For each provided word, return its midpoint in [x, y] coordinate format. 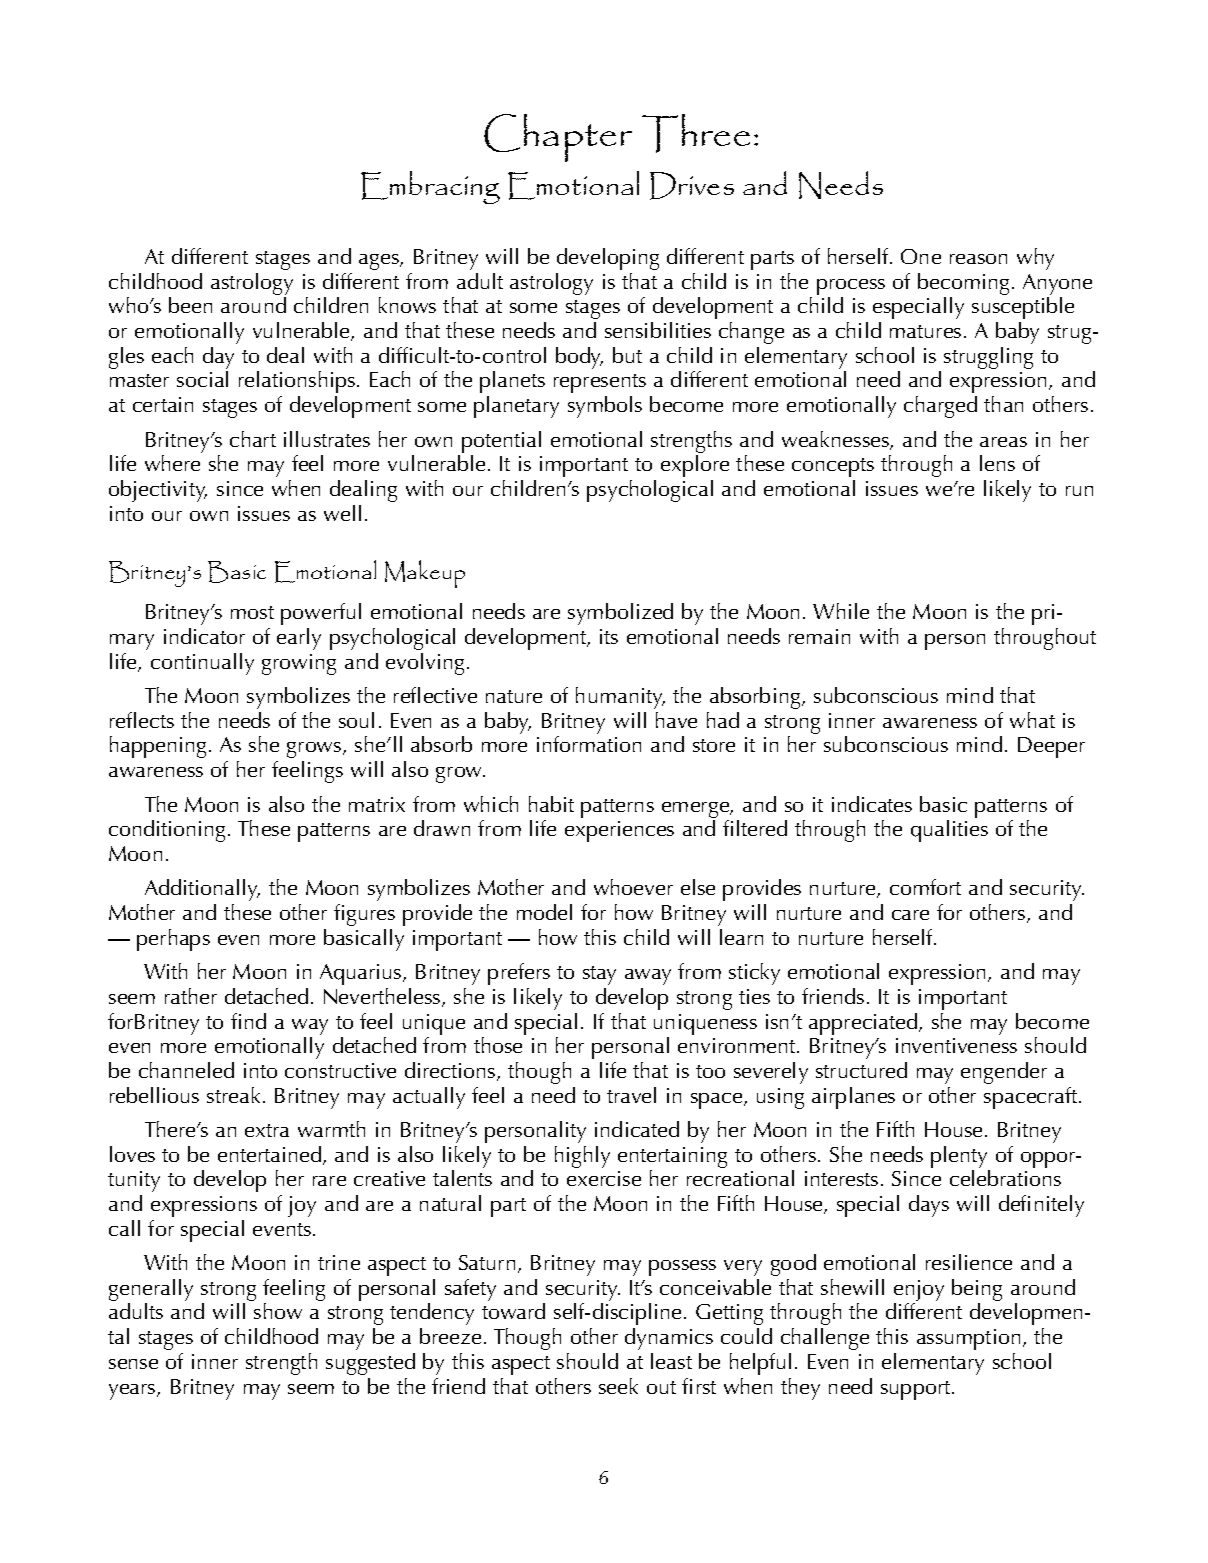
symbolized [620, 614]
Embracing [430, 187]
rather [191, 996]
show [278, 1311]
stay [599, 975]
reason [978, 259]
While [841, 611]
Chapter [558, 138]
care [910, 915]
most [252, 612]
